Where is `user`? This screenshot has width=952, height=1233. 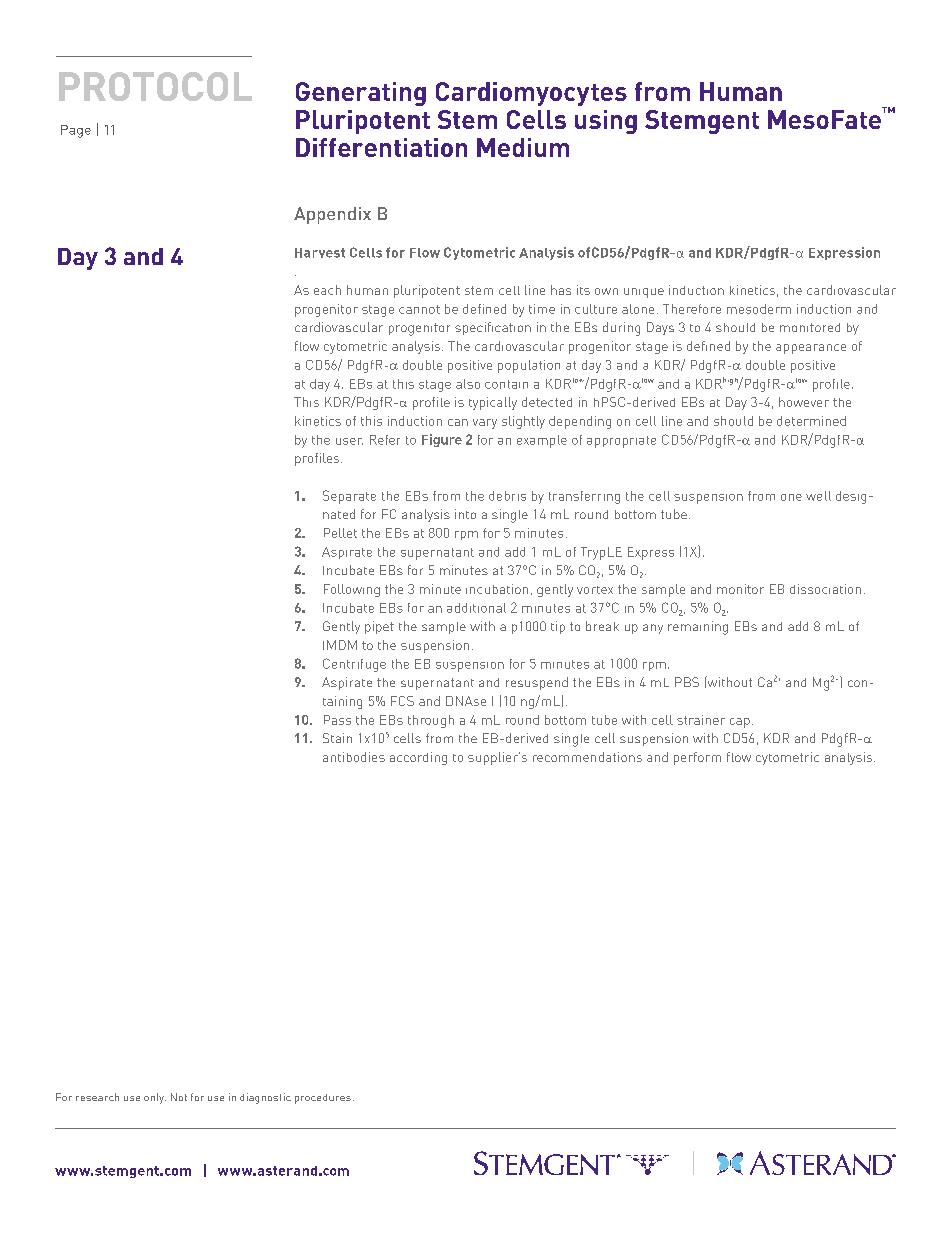
user is located at coordinates (349, 441).
